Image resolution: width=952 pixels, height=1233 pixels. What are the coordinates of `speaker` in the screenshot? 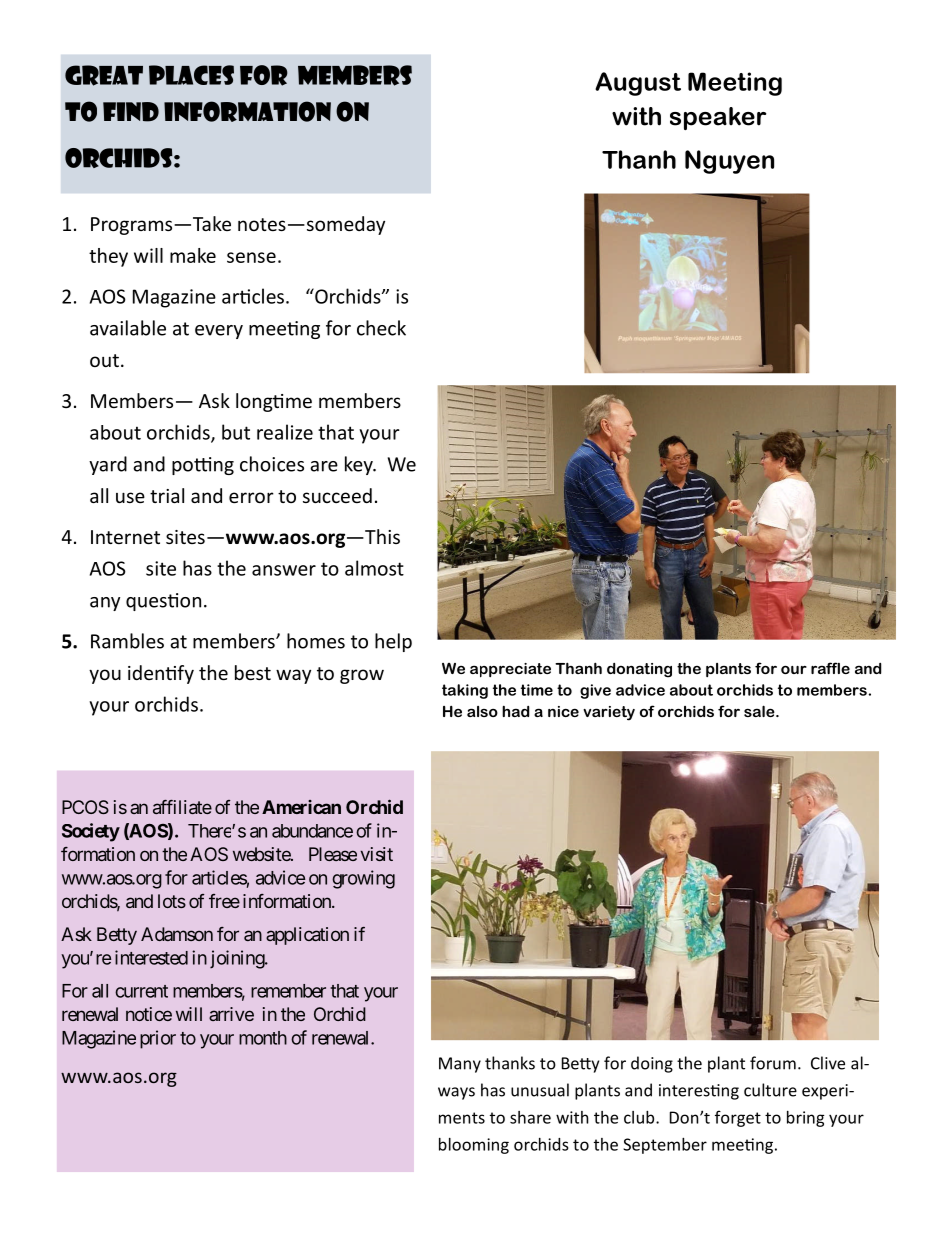 It's located at (718, 118).
